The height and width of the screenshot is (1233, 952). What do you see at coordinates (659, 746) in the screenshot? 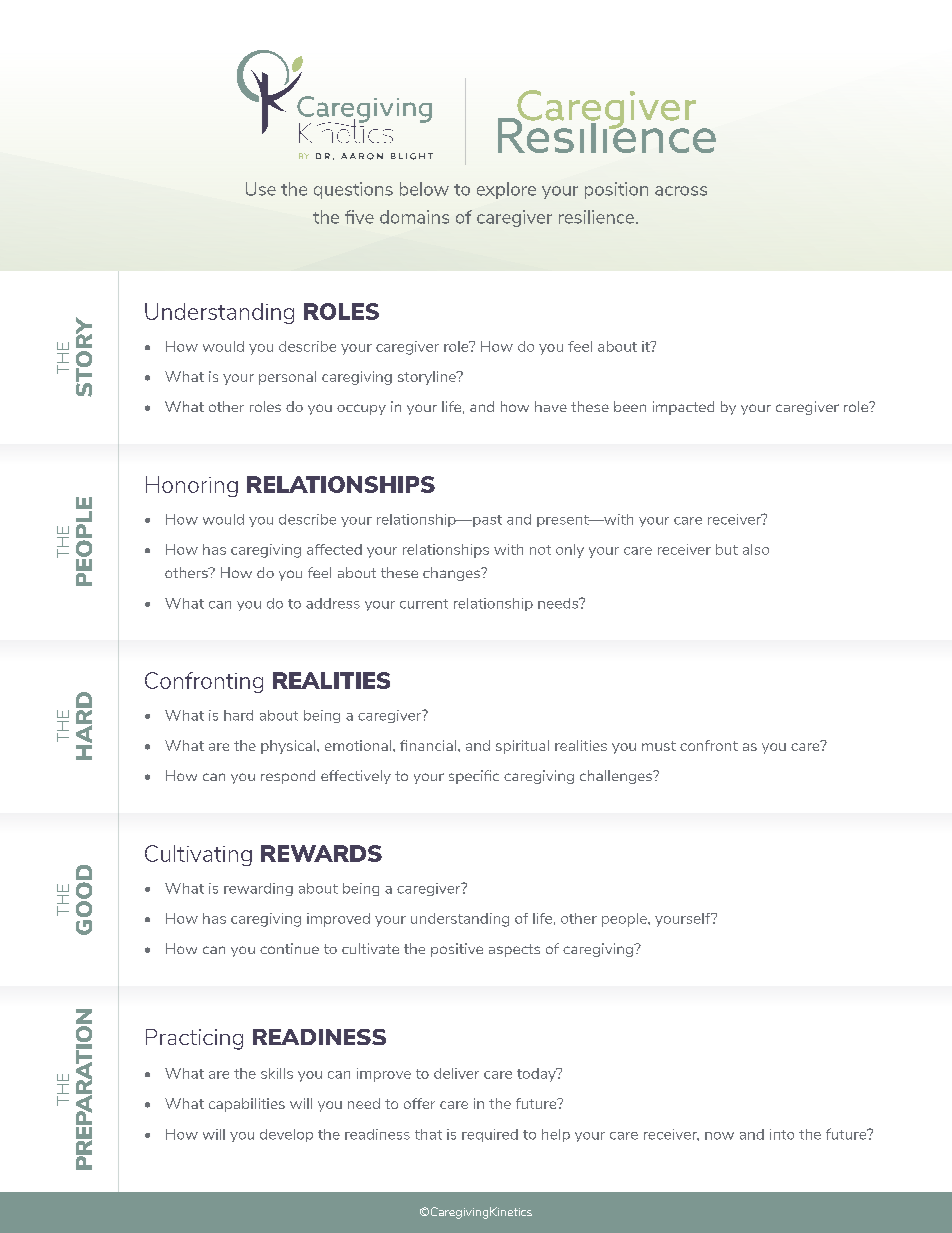
I see `must` at bounding box center [659, 746].
